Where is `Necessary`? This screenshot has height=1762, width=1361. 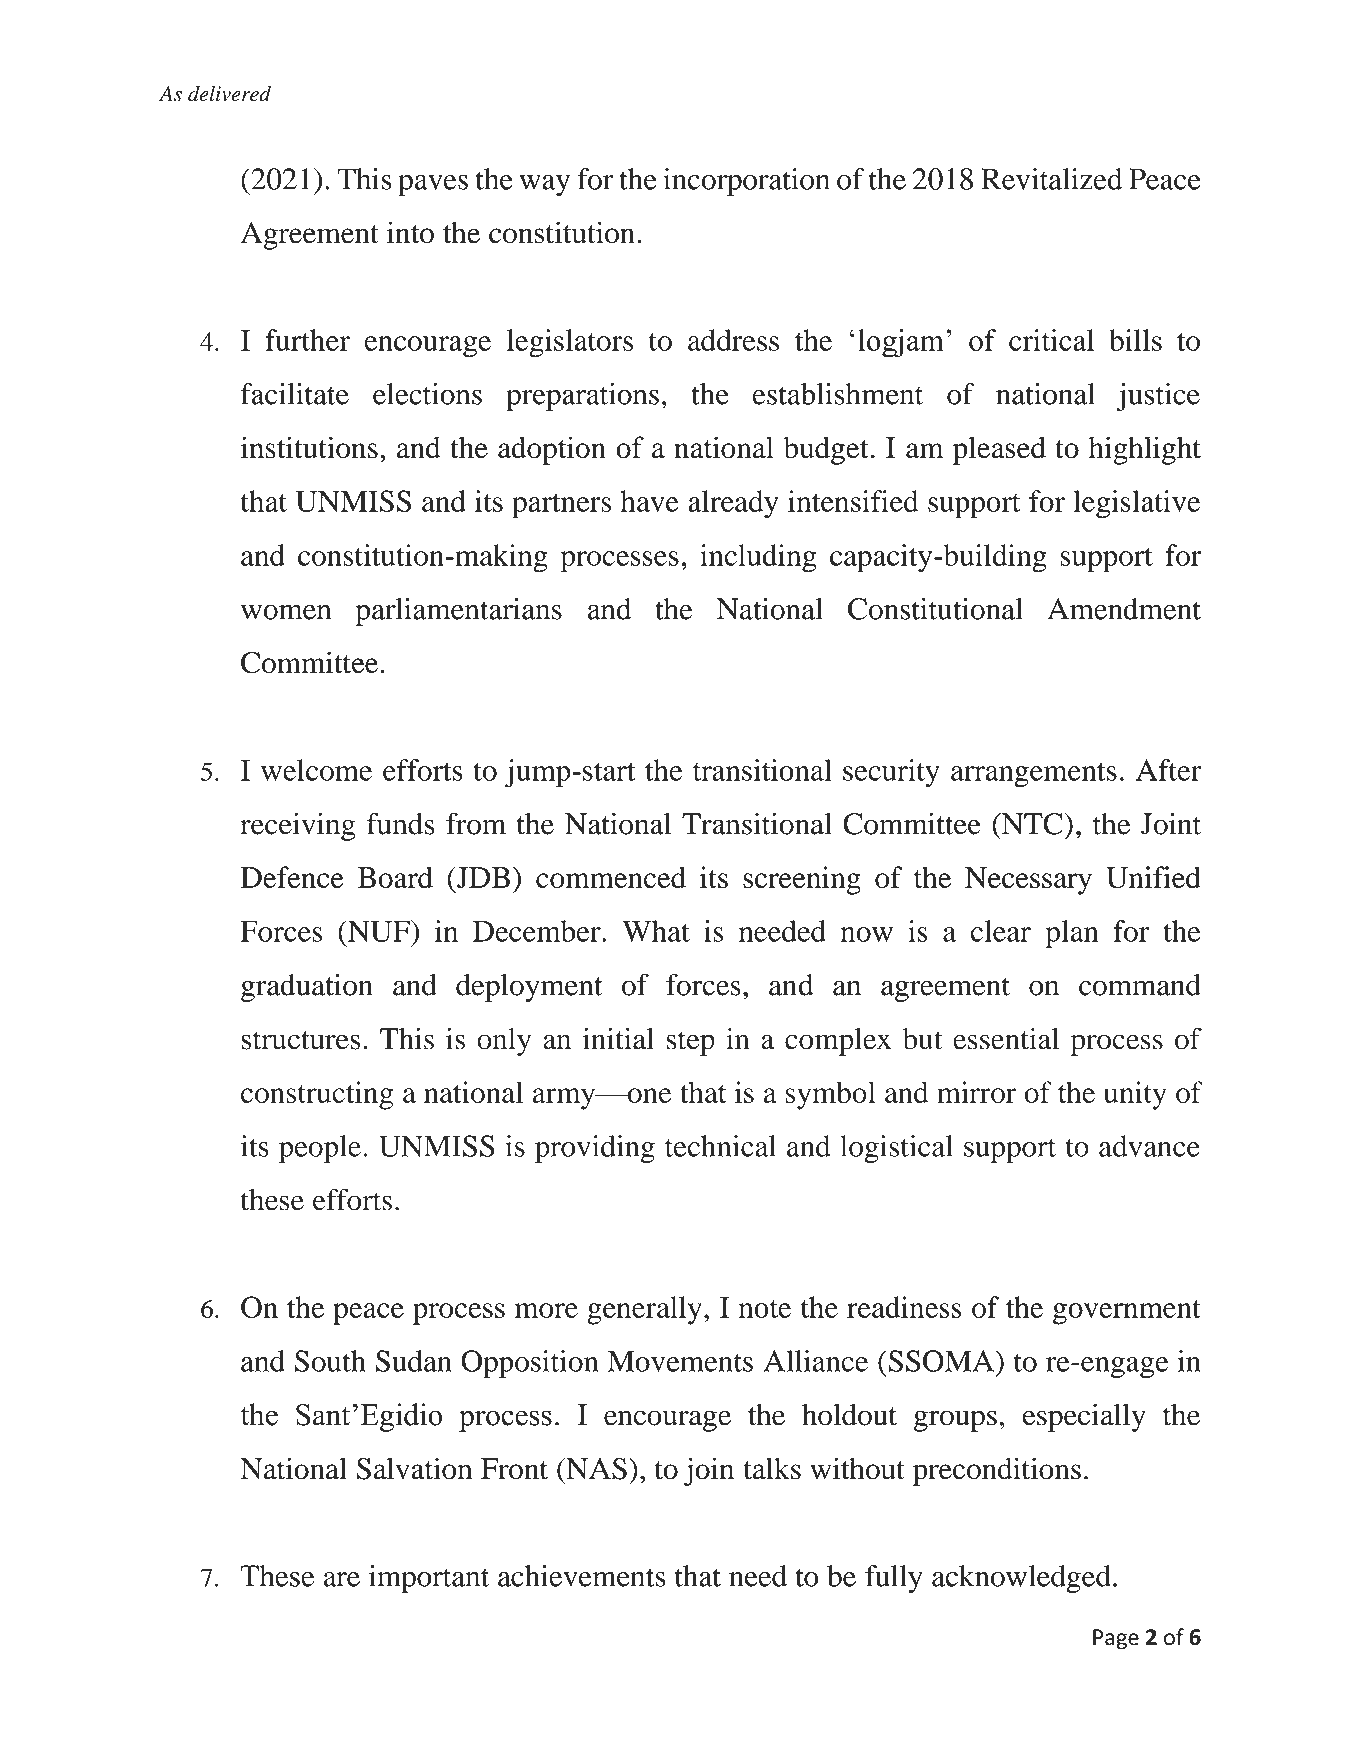 Necessary is located at coordinates (1028, 881).
